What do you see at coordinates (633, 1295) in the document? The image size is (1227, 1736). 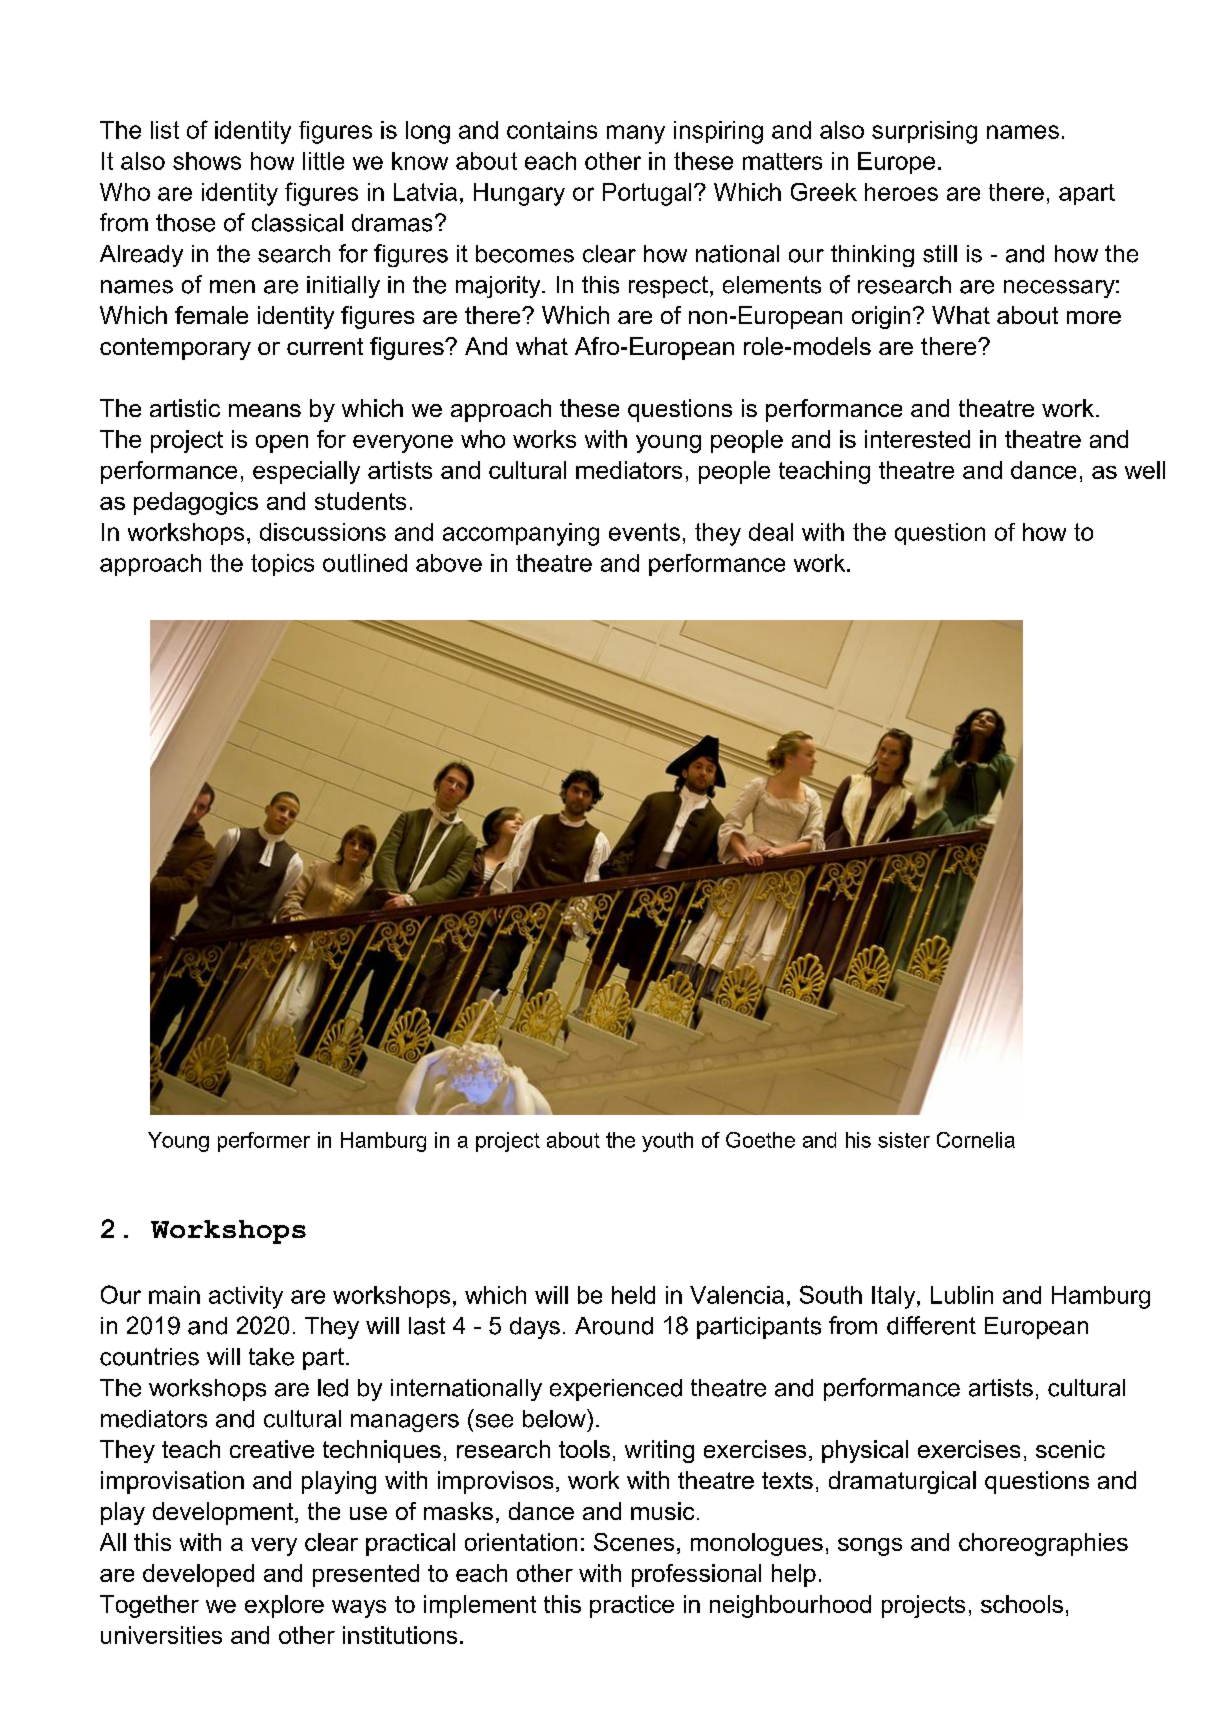 I see `held` at bounding box center [633, 1295].
